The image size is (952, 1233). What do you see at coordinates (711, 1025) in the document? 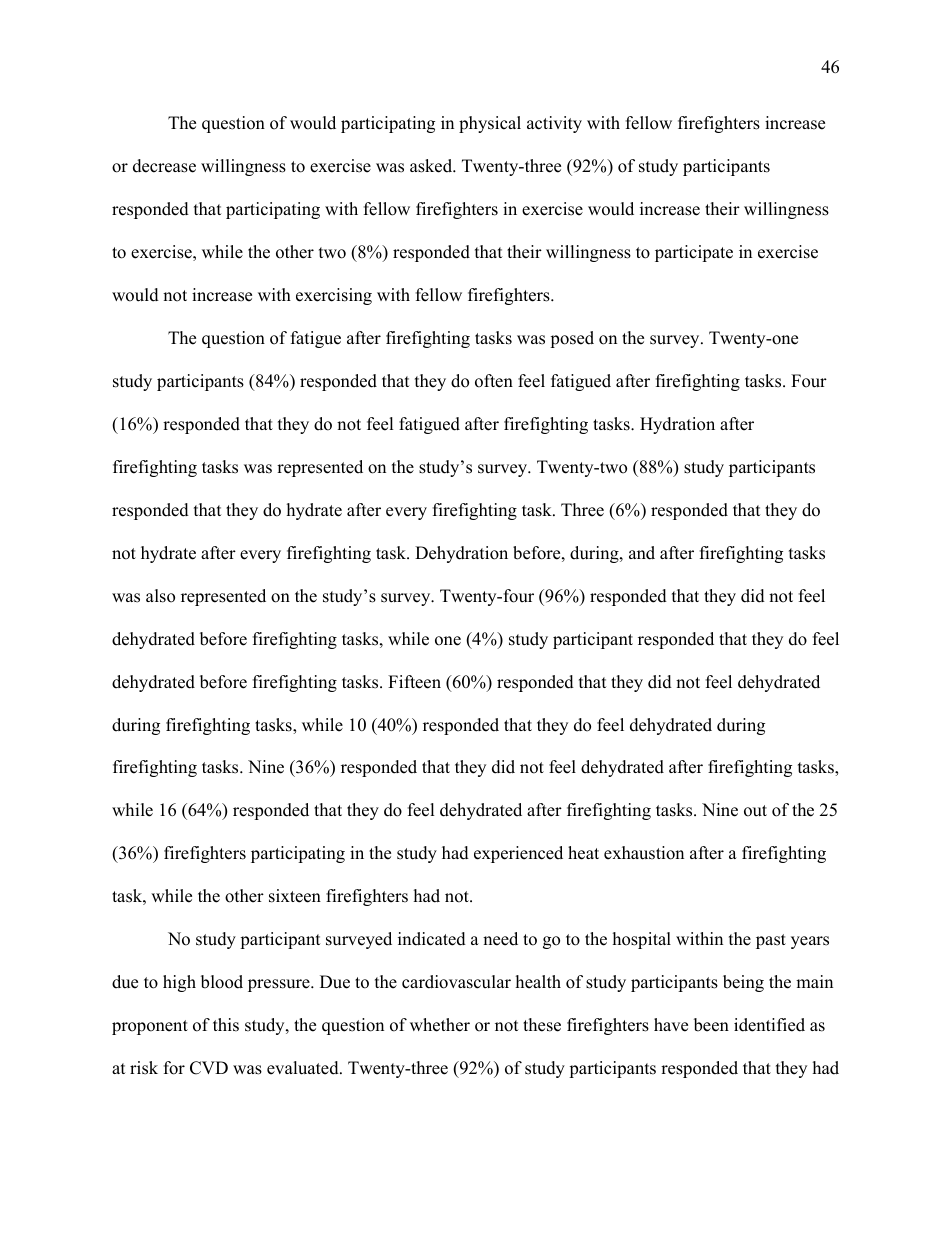
I see `been` at bounding box center [711, 1025].
